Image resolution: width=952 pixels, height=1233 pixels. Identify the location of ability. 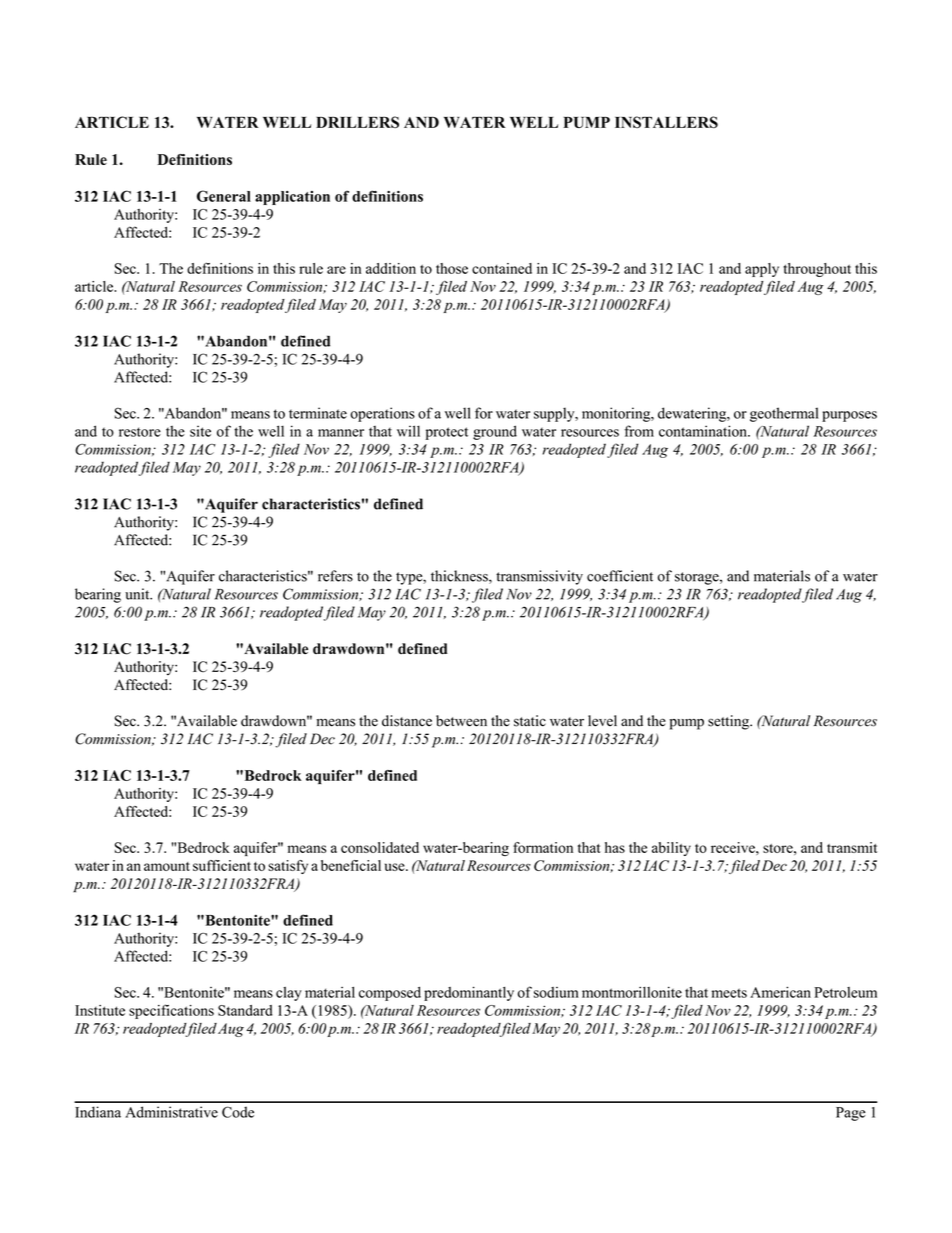
(671, 849).
